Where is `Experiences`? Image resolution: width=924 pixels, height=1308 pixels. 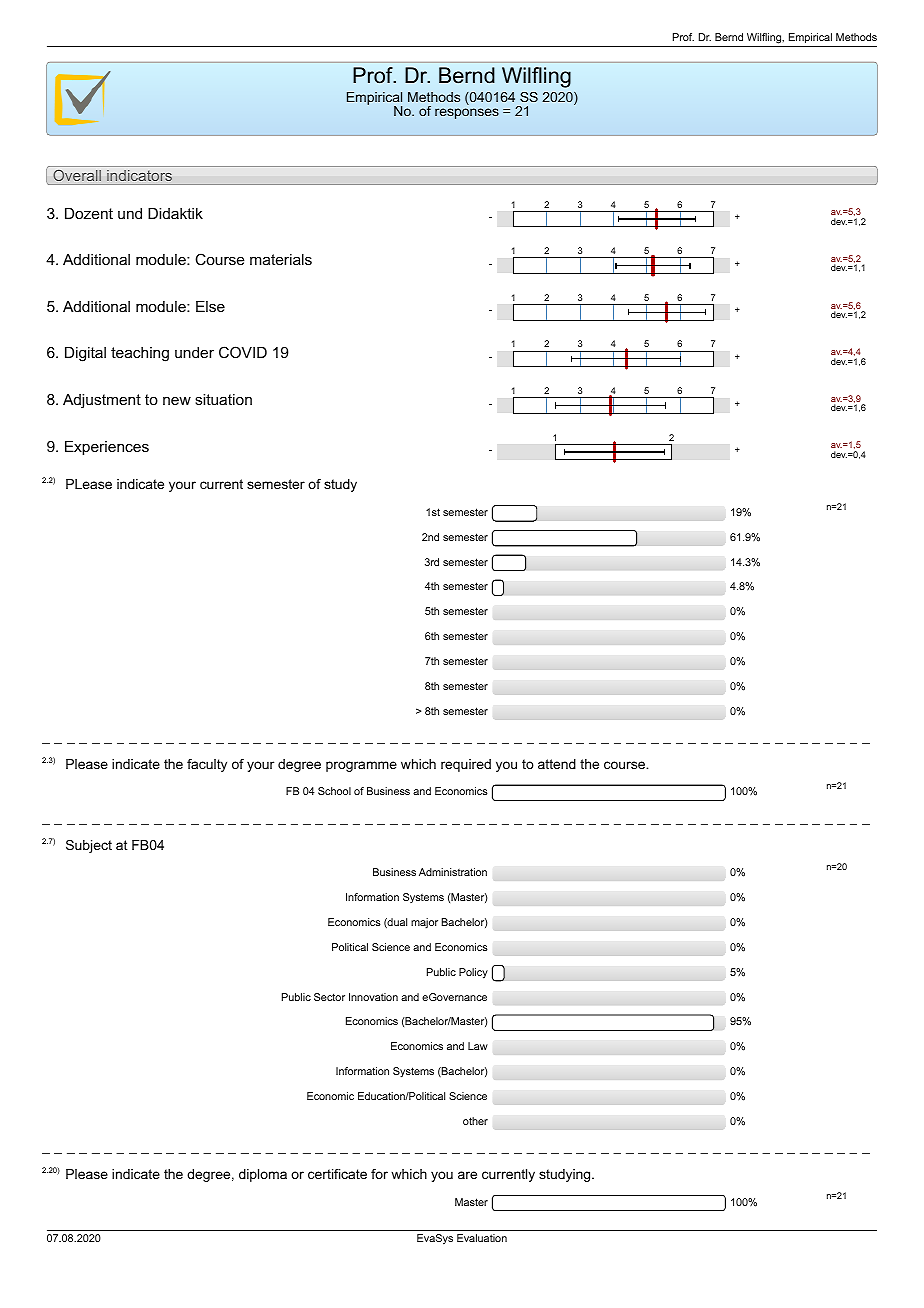 Experiences is located at coordinates (107, 448).
